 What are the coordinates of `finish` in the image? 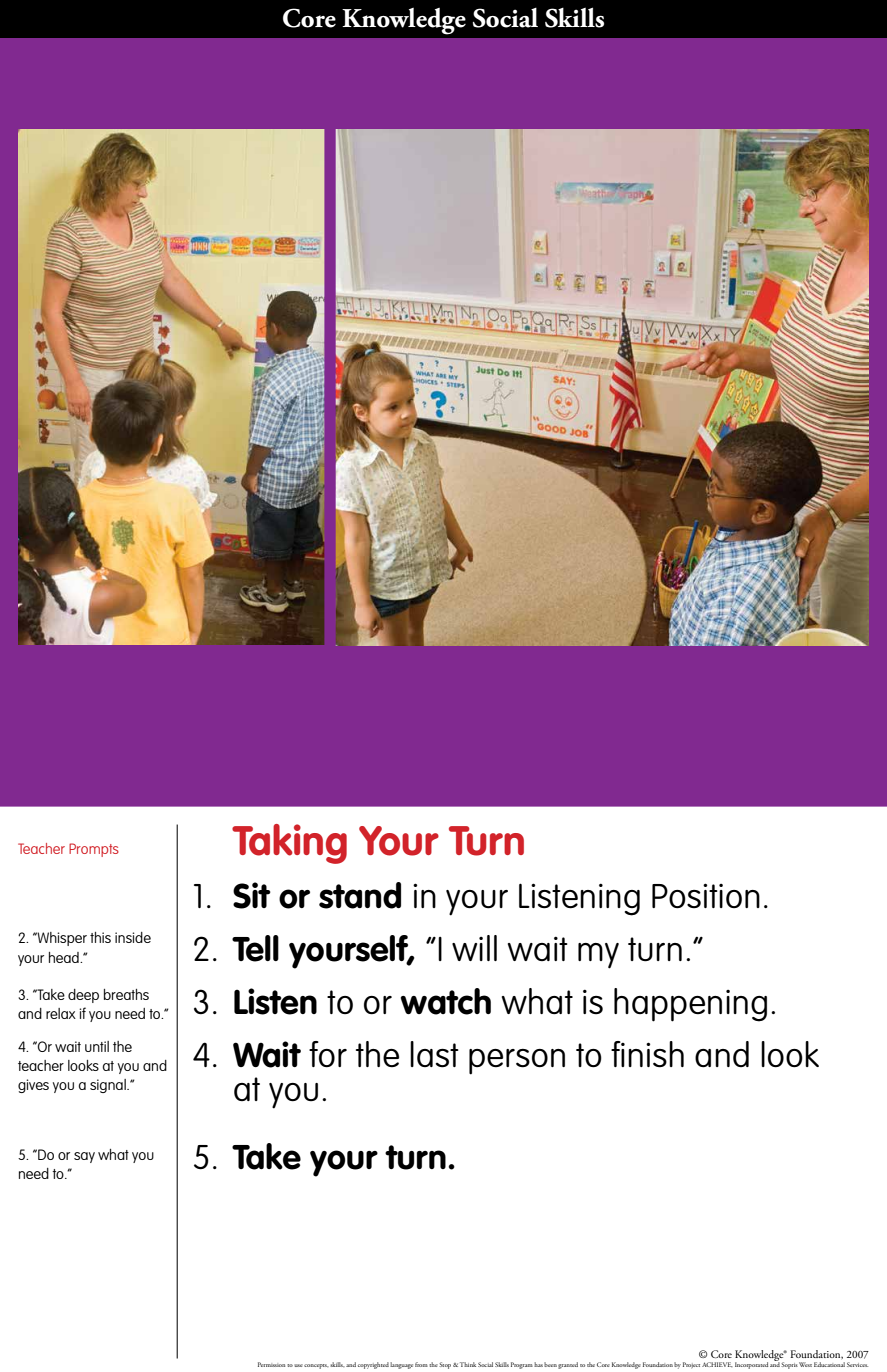 It's located at (647, 1054).
